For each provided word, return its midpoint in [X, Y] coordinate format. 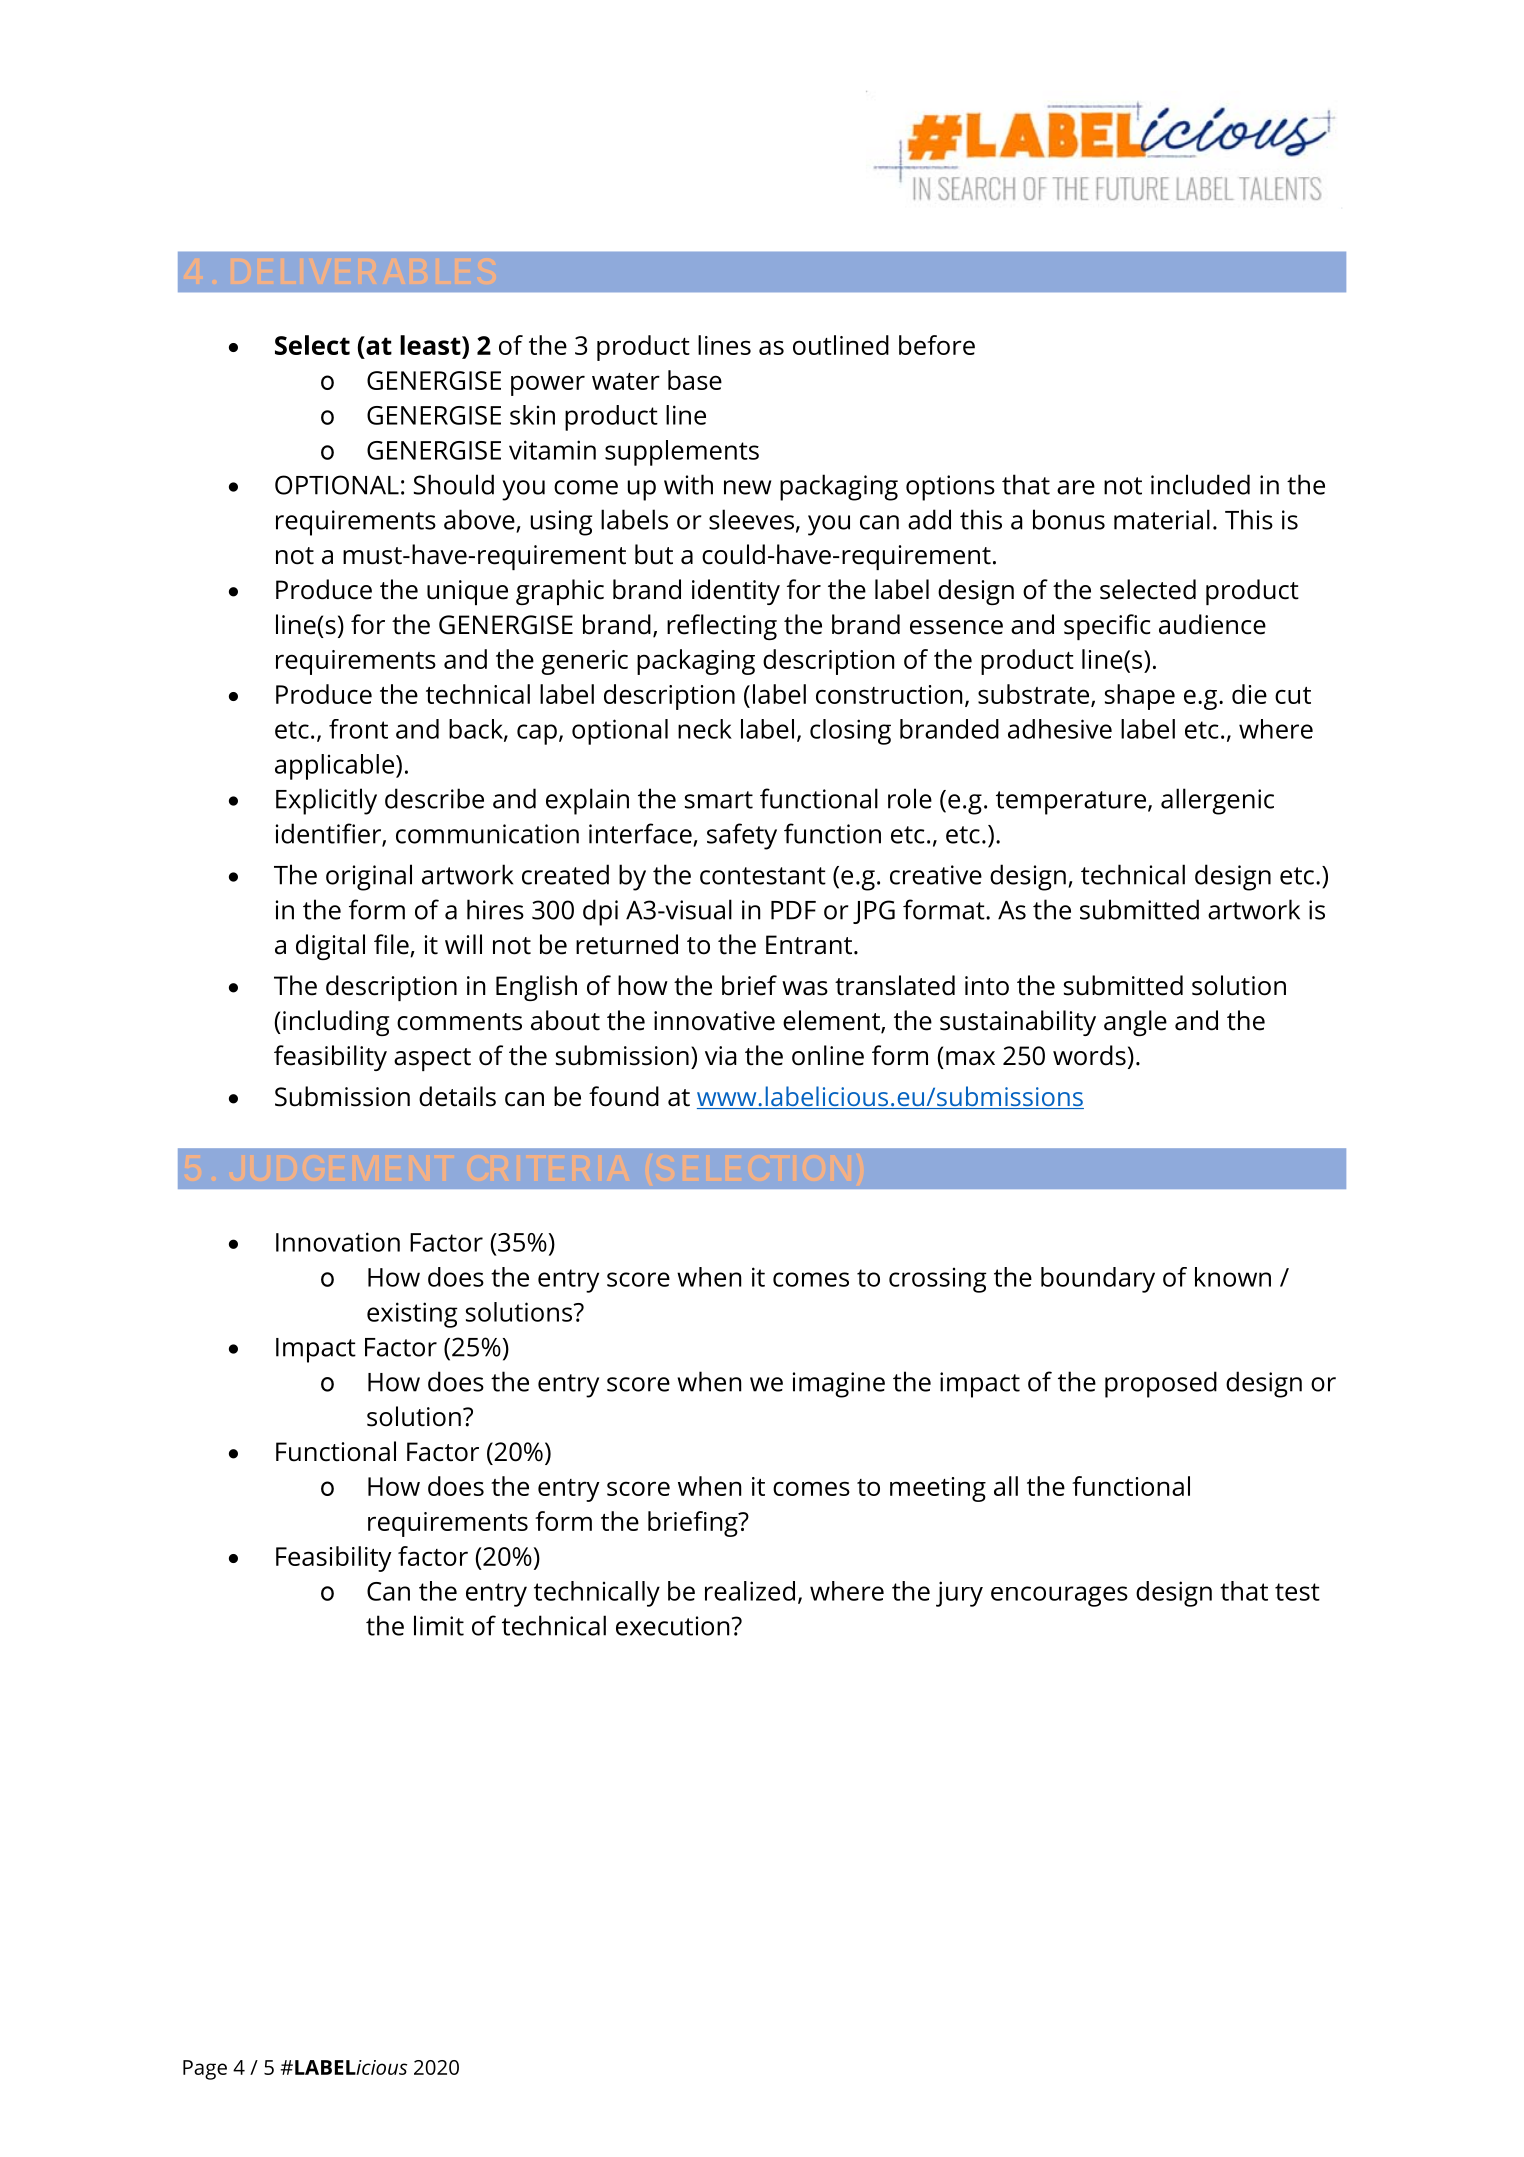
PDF [793, 910]
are [1076, 487]
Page [205, 2070]
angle [1135, 1023]
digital [330, 947]
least [431, 345]
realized [750, 1591]
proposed [1161, 1384]
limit [439, 1625]
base [695, 380]
